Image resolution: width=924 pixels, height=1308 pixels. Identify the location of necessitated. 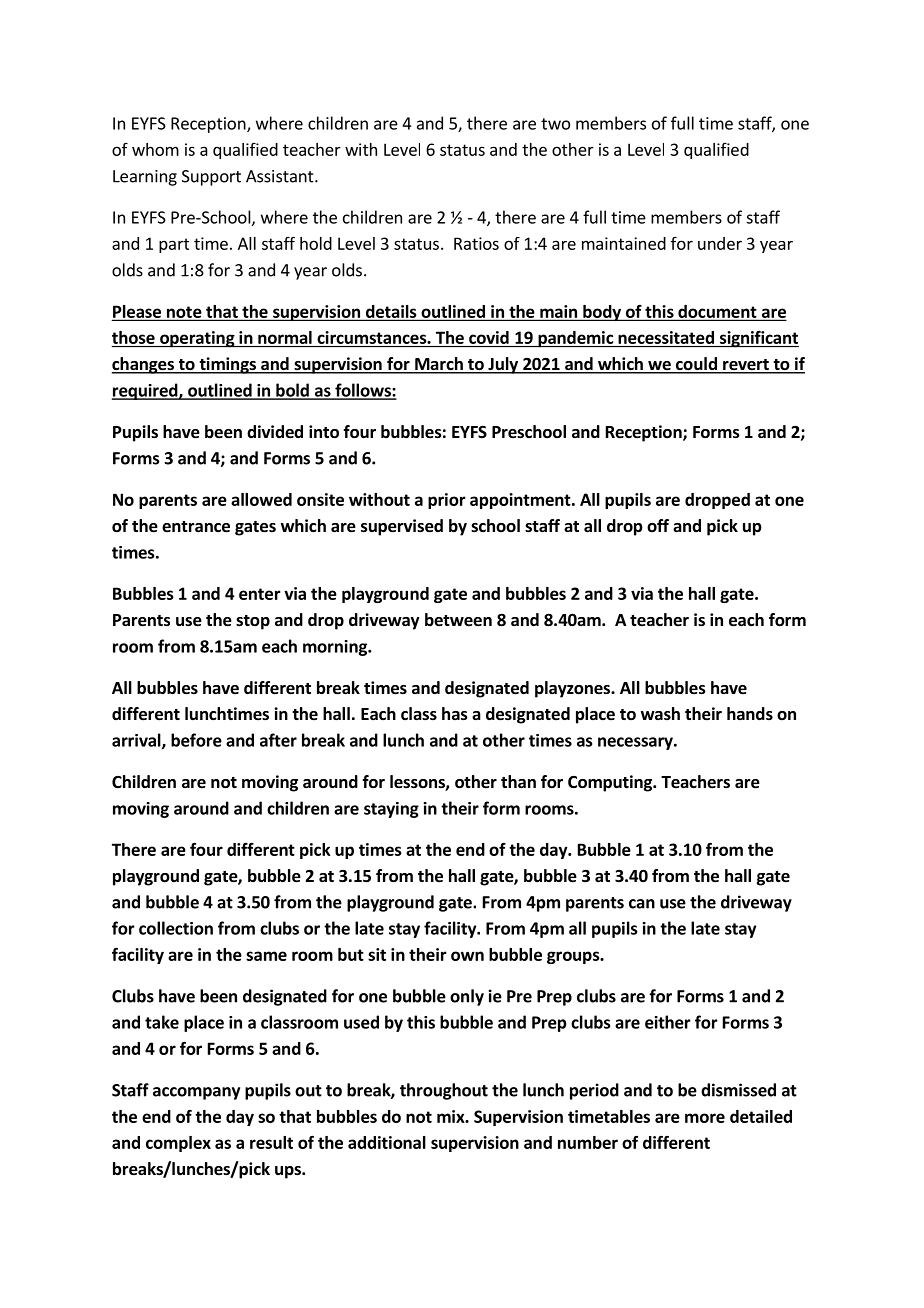
(666, 337).
